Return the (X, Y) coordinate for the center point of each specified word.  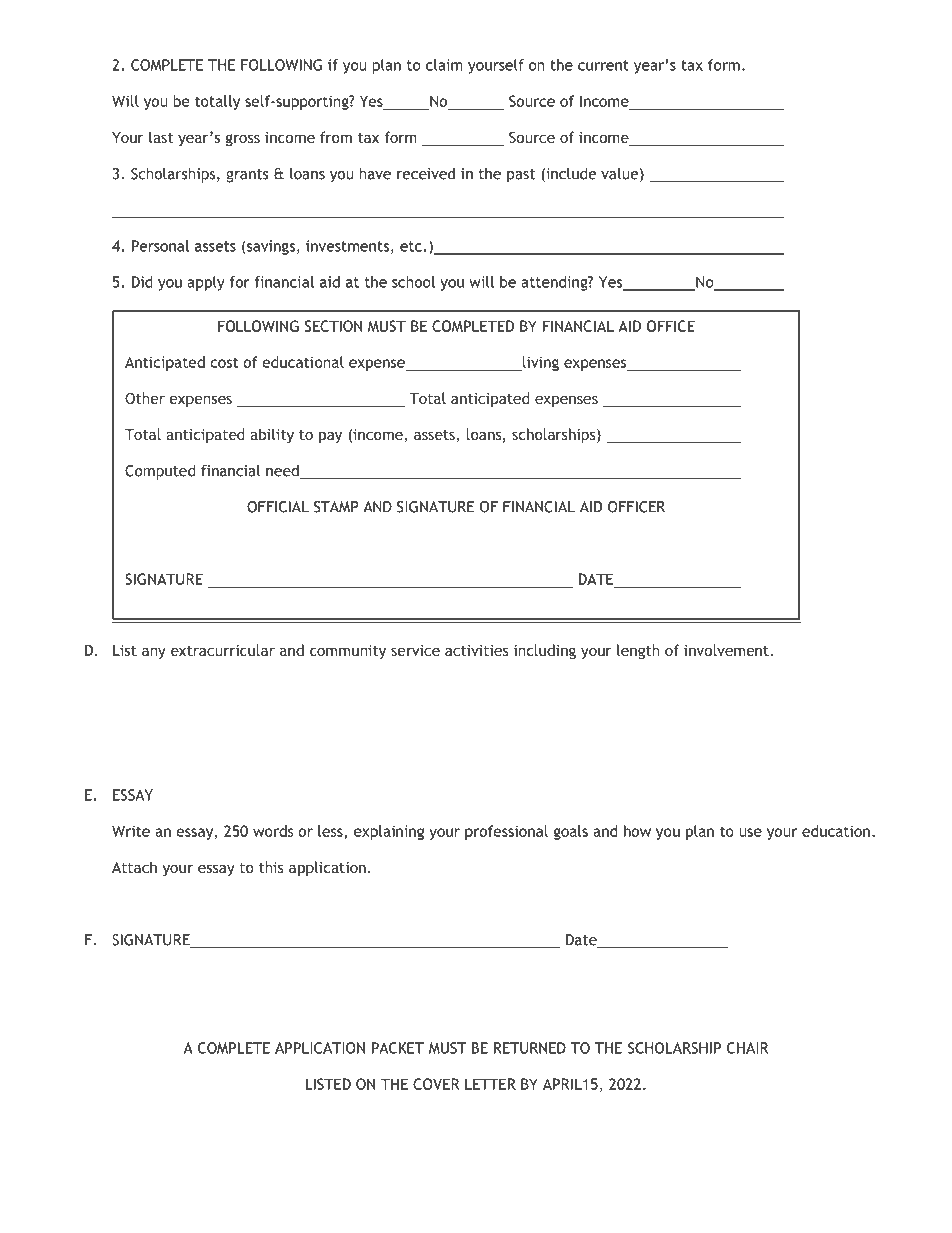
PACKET (398, 1048)
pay (330, 437)
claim (444, 65)
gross (243, 140)
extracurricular (223, 650)
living (540, 363)
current (603, 65)
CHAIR (747, 1048)
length (638, 651)
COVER (436, 1084)
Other (145, 398)
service (415, 650)
